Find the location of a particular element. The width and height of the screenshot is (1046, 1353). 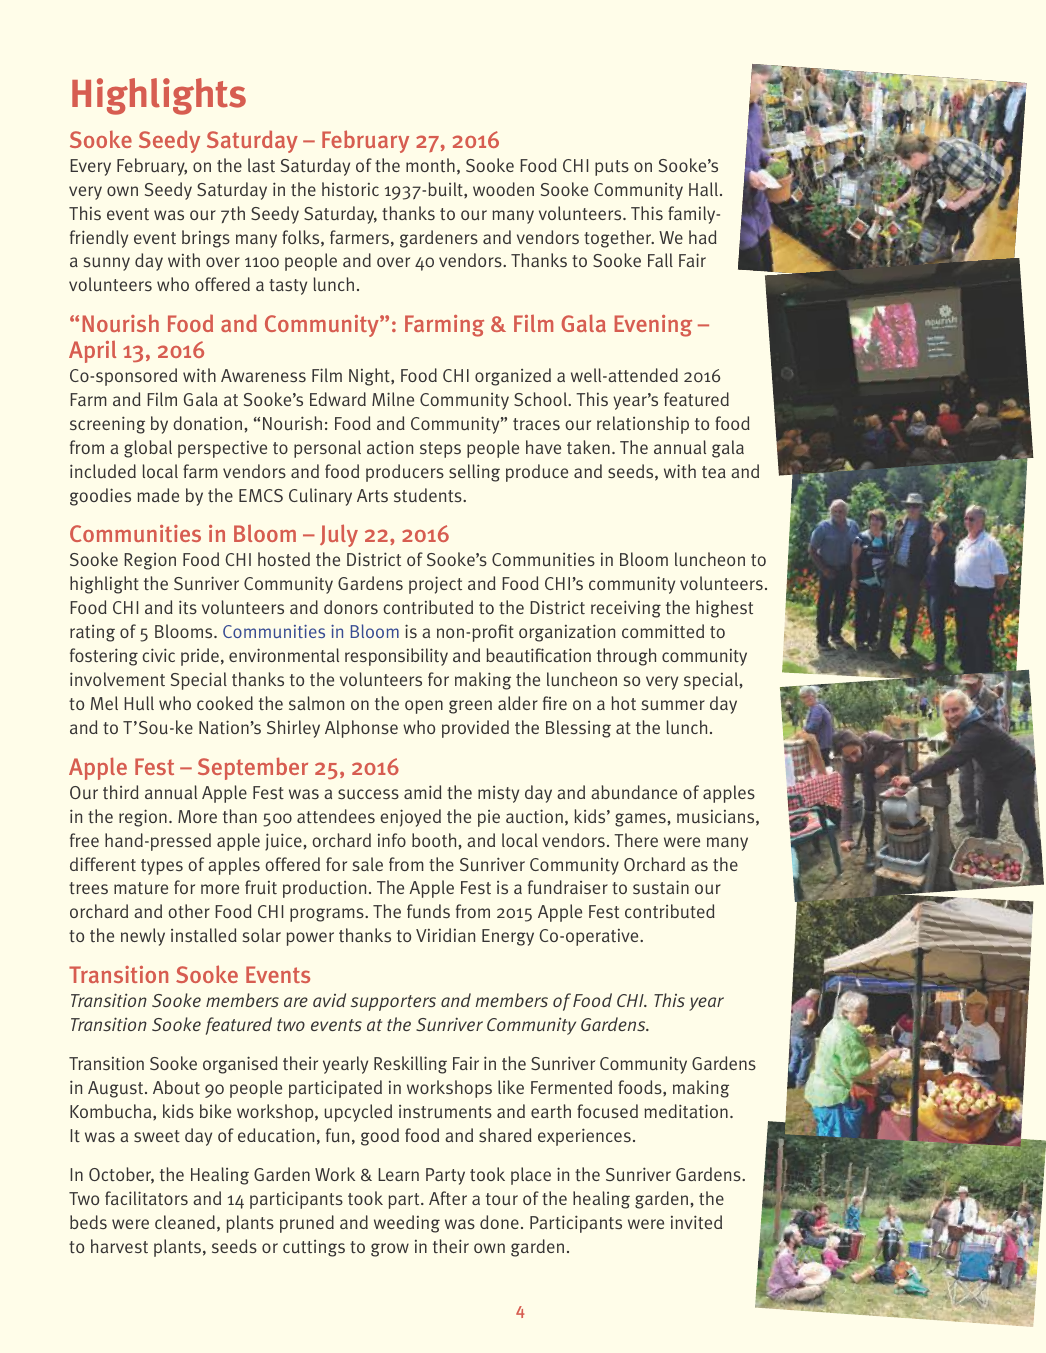

month is located at coordinates (430, 165).
